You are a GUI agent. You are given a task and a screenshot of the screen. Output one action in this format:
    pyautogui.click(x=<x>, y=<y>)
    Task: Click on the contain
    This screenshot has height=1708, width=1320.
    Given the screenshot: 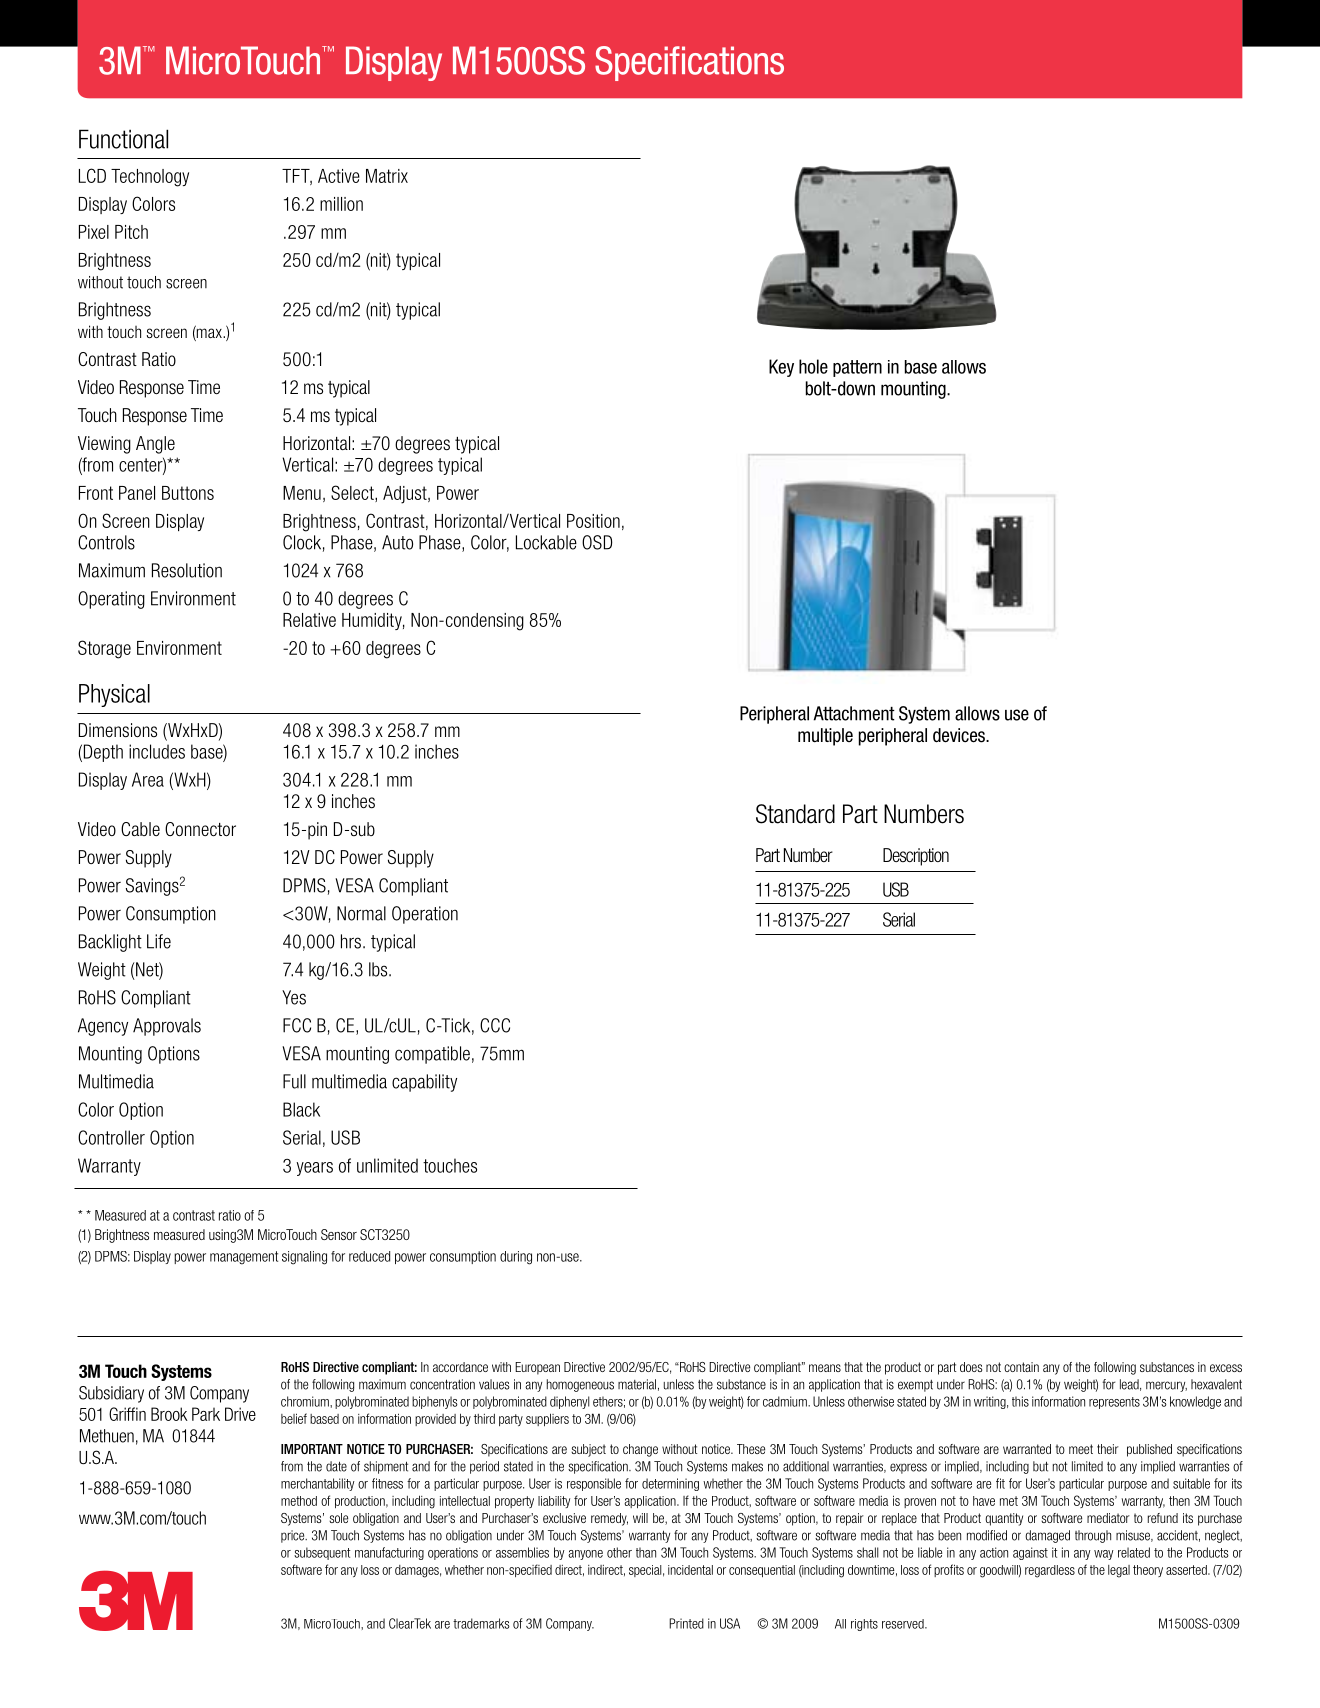 What is the action you would take?
    pyautogui.click(x=1021, y=1367)
